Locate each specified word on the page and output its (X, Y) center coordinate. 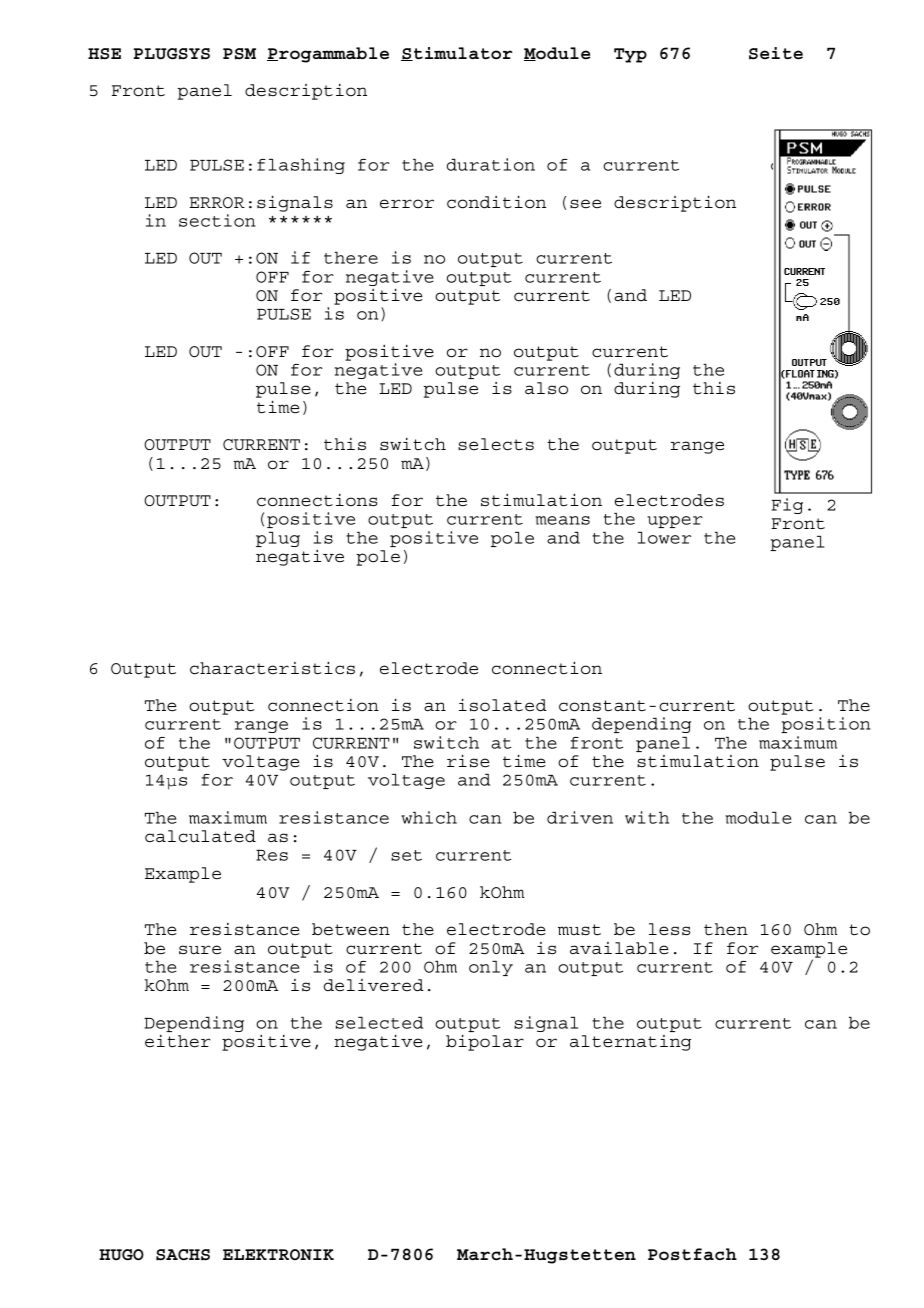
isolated (503, 705)
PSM (239, 54)
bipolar (485, 1042)
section (217, 220)
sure (200, 950)
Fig (787, 506)
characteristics (272, 668)
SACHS (183, 1255)
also (546, 388)
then (726, 929)
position (825, 725)
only (491, 968)
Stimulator (457, 54)
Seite (776, 53)
